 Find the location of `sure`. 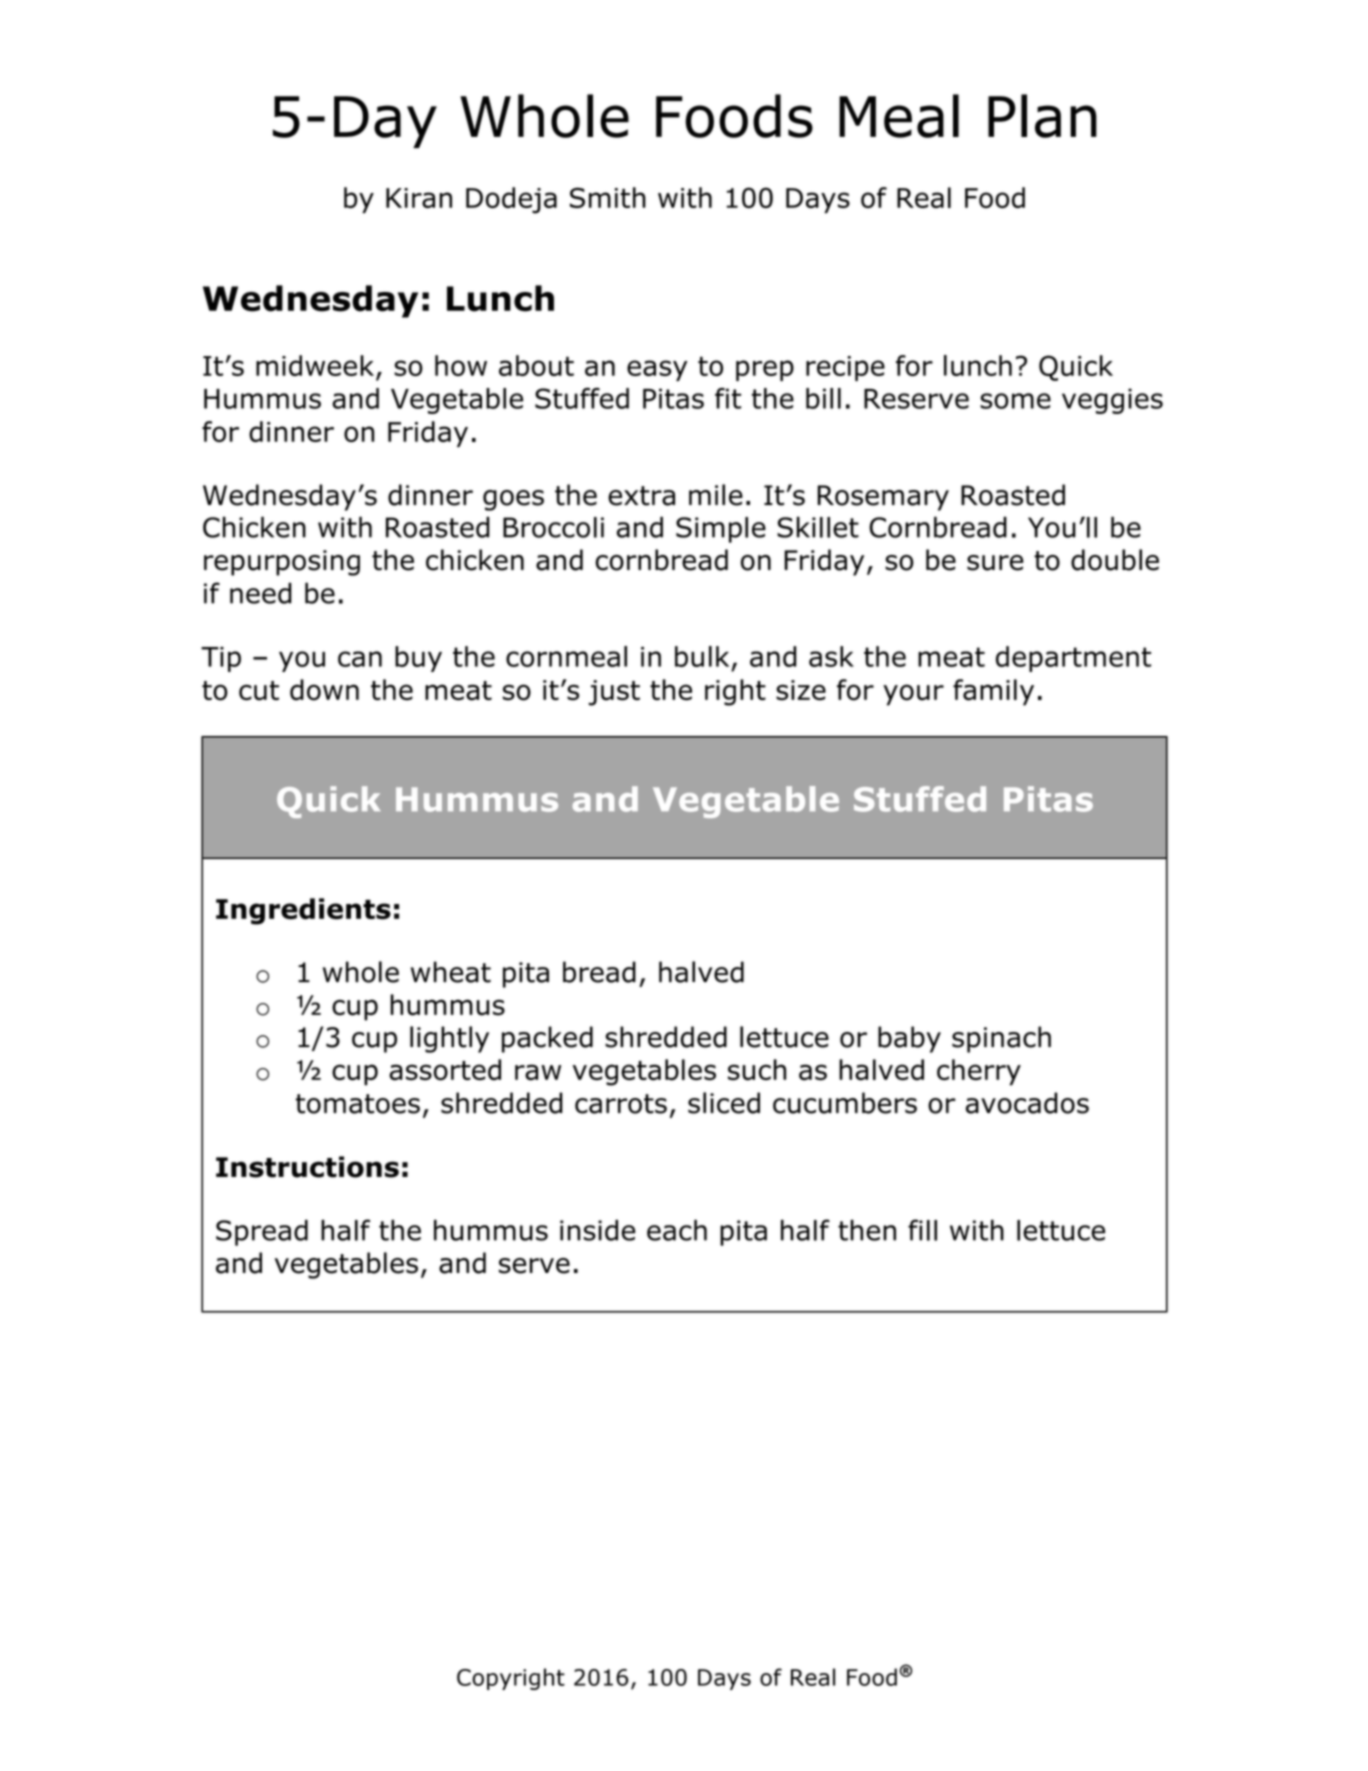

sure is located at coordinates (995, 563).
